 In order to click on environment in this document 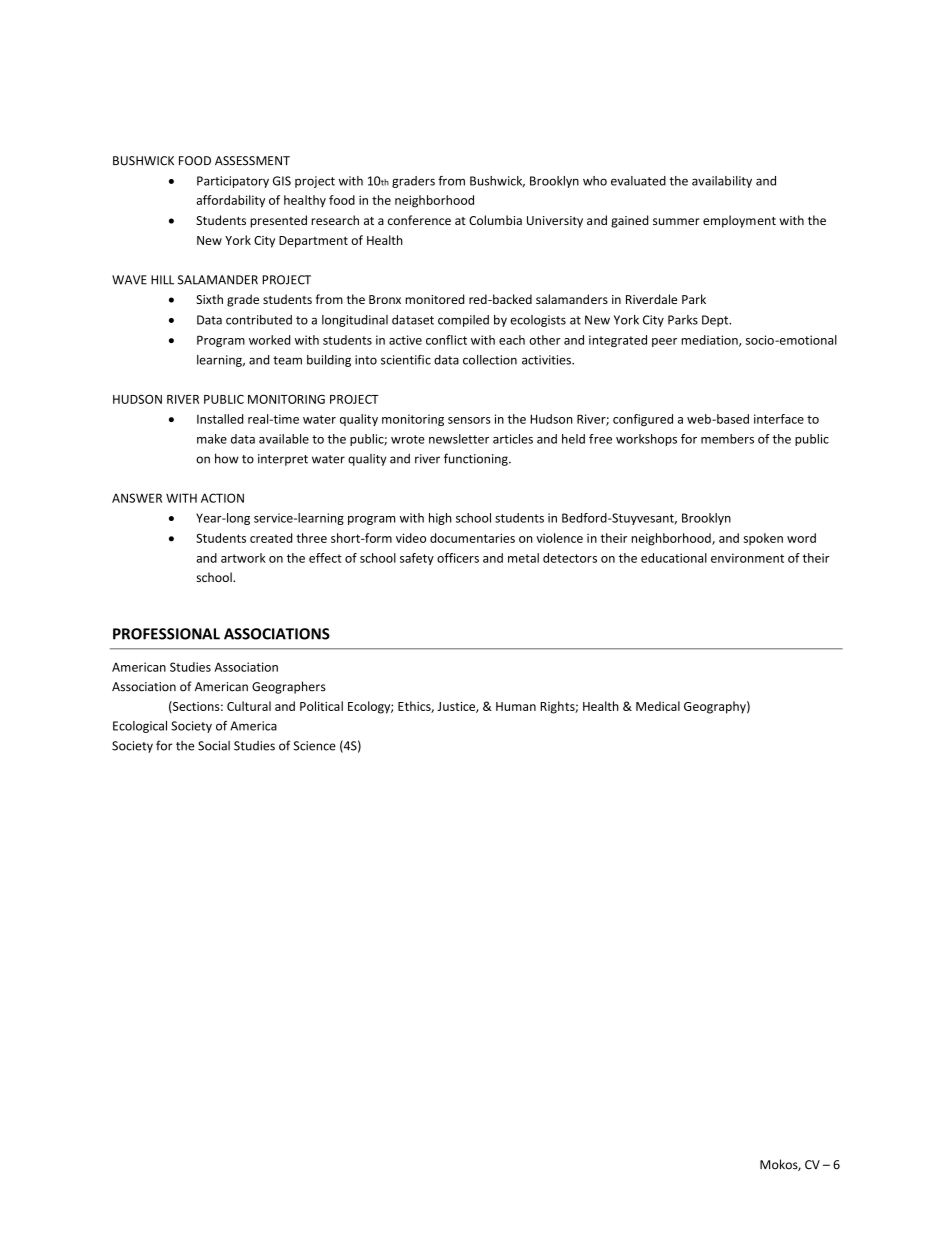, I will do `click(747, 558)`.
